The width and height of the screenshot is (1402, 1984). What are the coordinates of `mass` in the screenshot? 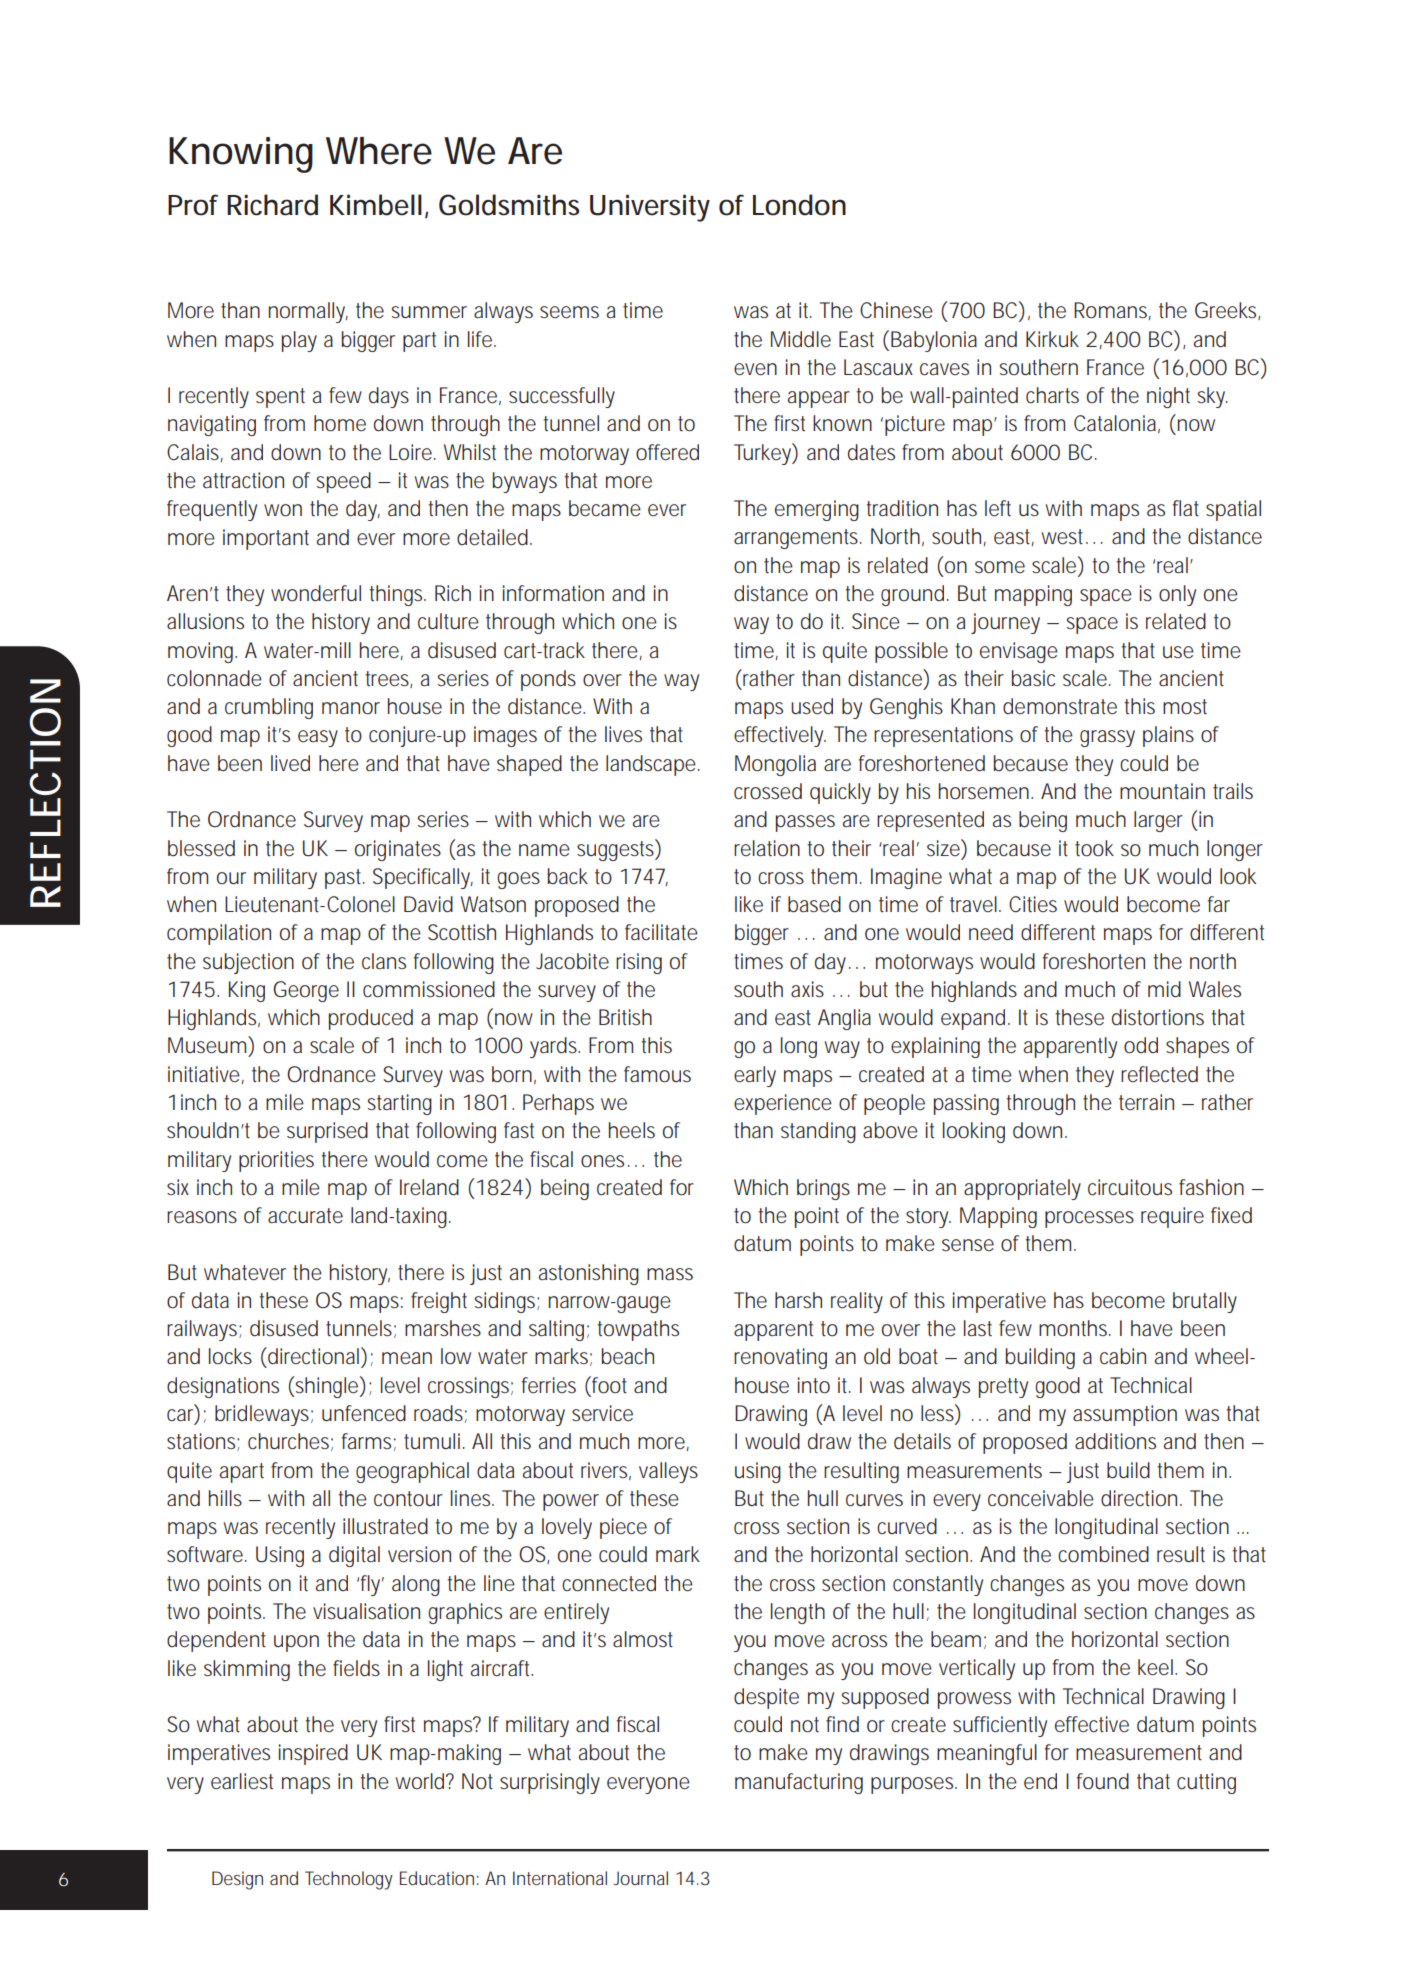 It's located at (670, 1274).
